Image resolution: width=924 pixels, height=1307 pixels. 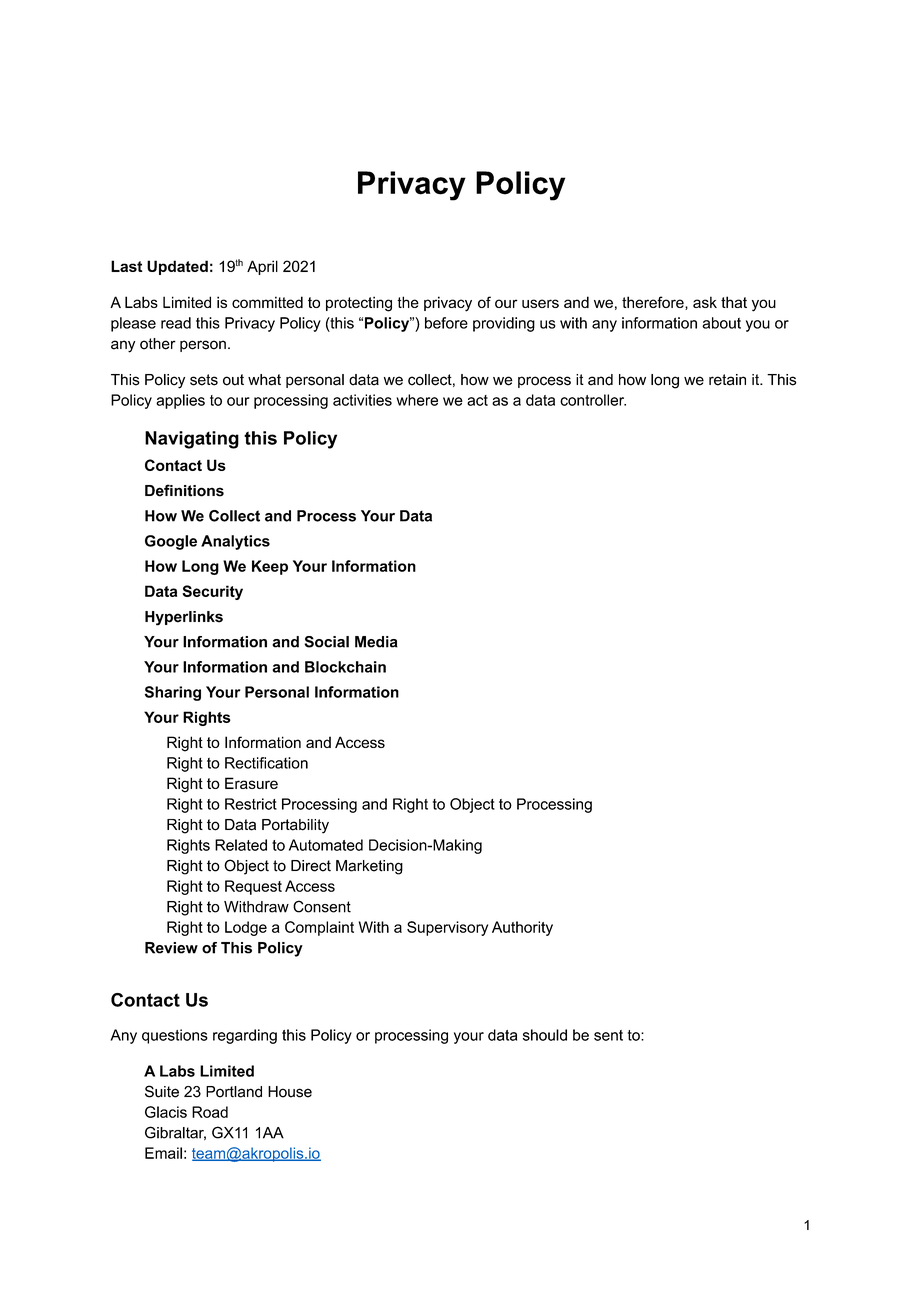 What do you see at coordinates (545, 1035) in the screenshot?
I see `should` at bounding box center [545, 1035].
